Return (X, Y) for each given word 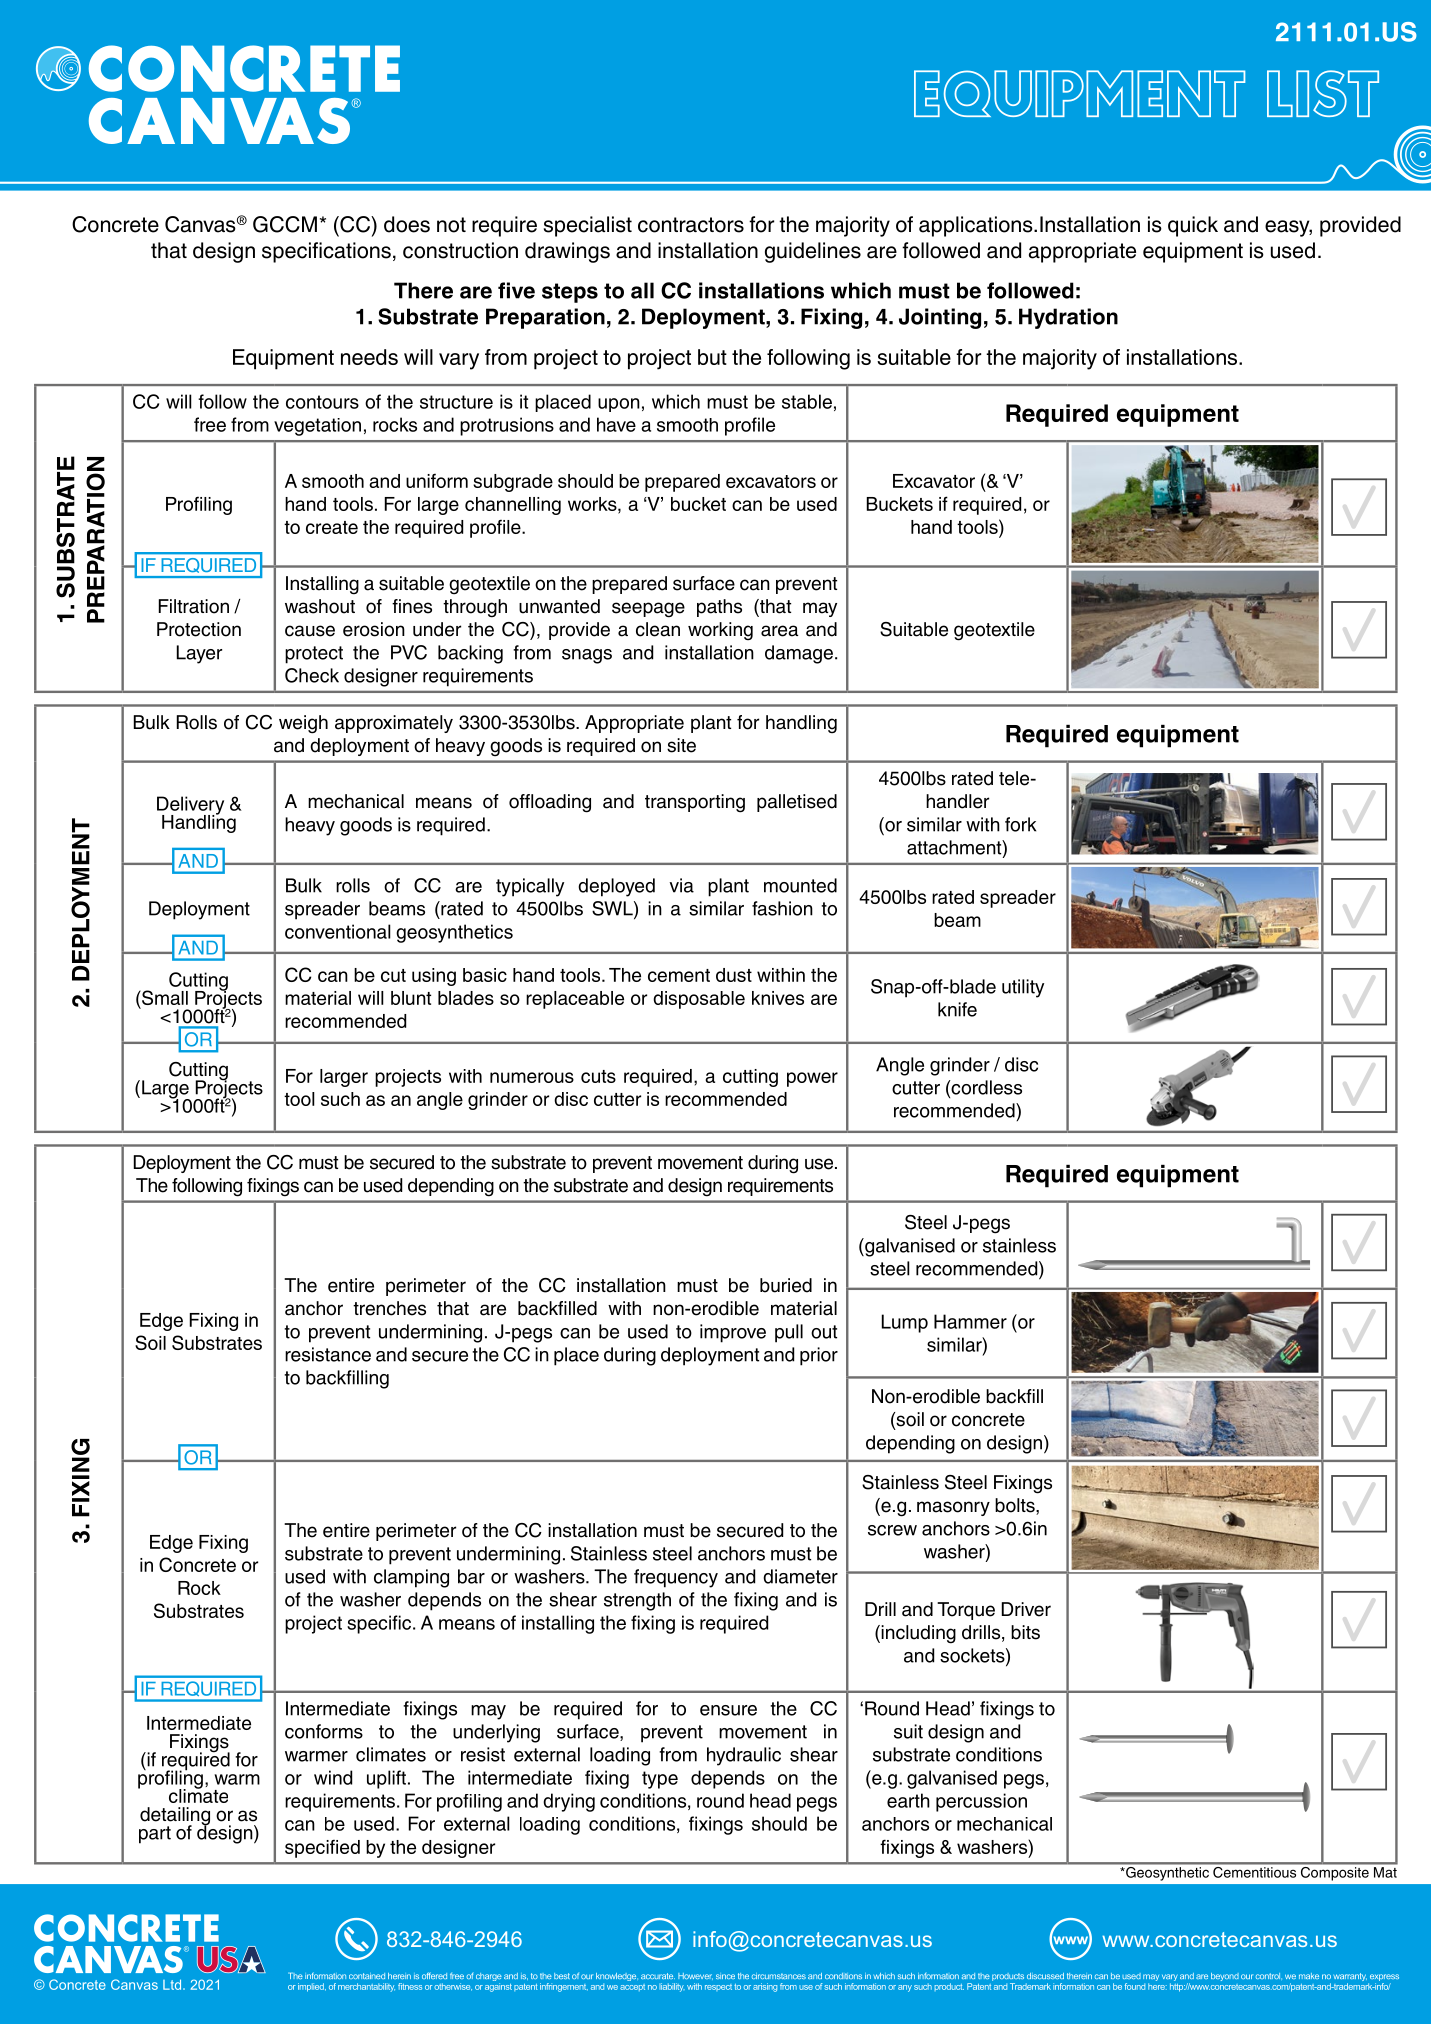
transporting (695, 803)
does (407, 224)
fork (1020, 824)
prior (819, 1356)
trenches (389, 1308)
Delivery (190, 806)
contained (367, 1976)
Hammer (970, 1321)
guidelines (813, 252)
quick (1193, 226)
